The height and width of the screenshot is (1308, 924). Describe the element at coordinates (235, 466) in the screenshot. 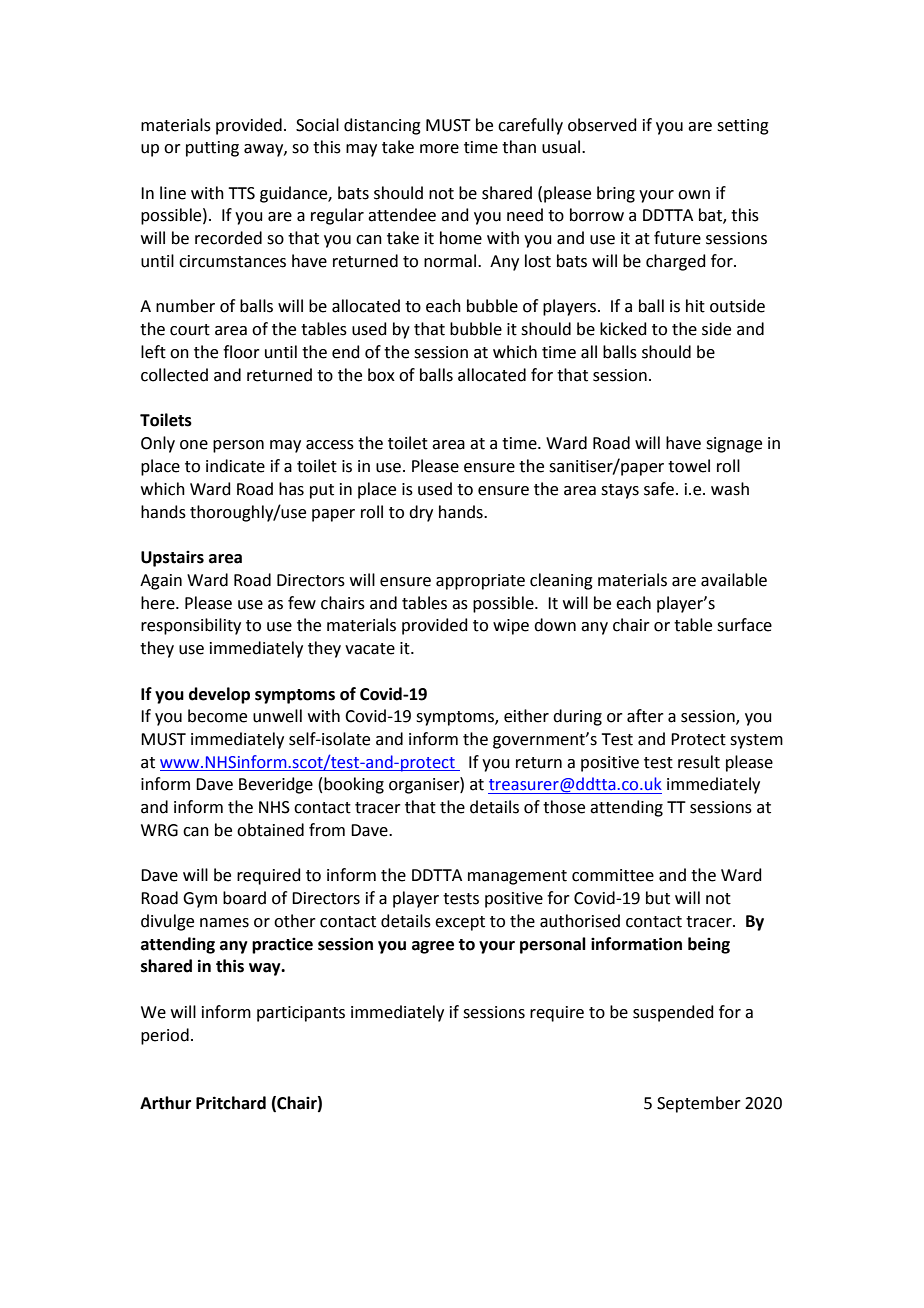

I see `indicate` at that location.
